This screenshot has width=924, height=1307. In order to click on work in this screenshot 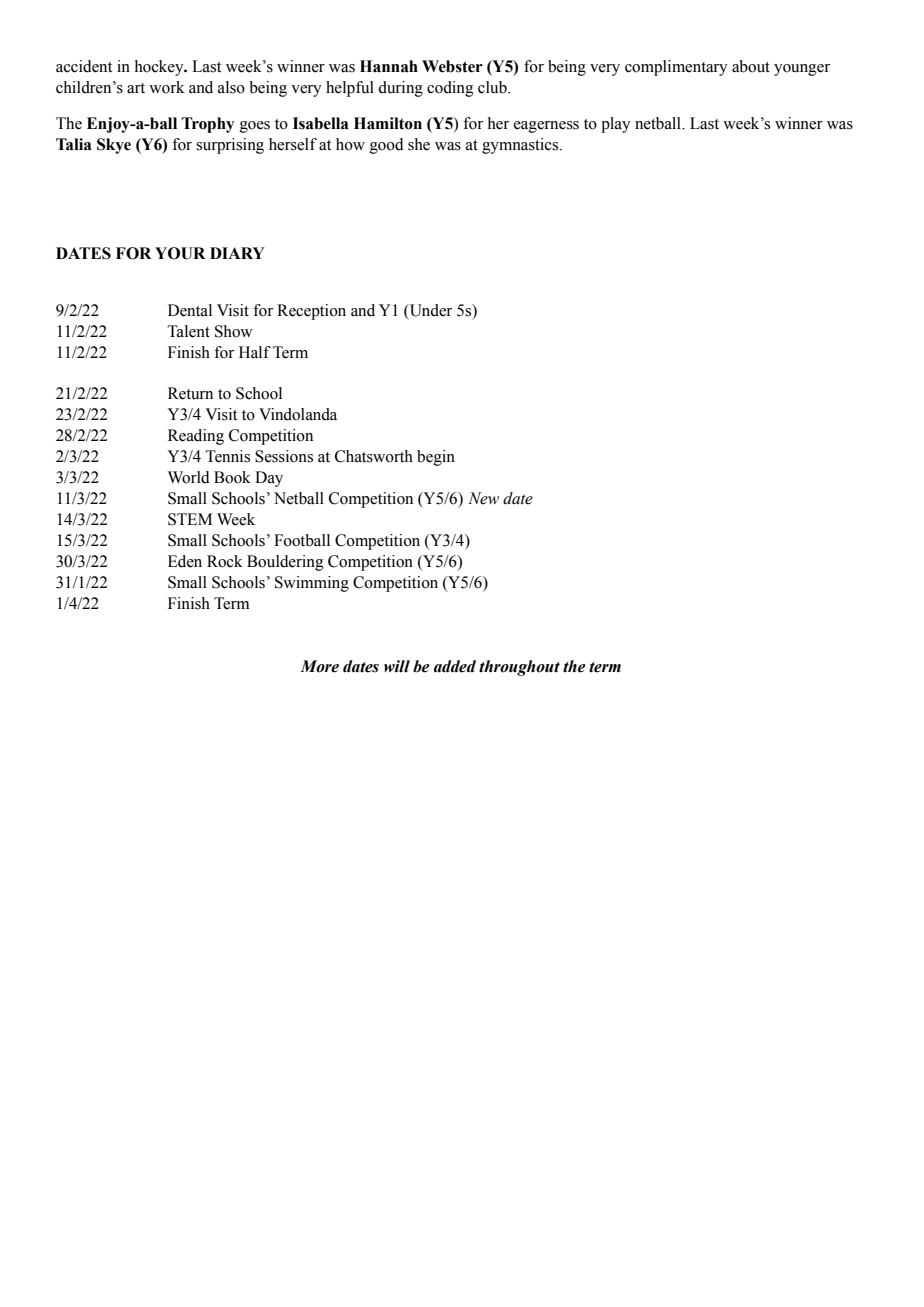, I will do `click(167, 87)`.
